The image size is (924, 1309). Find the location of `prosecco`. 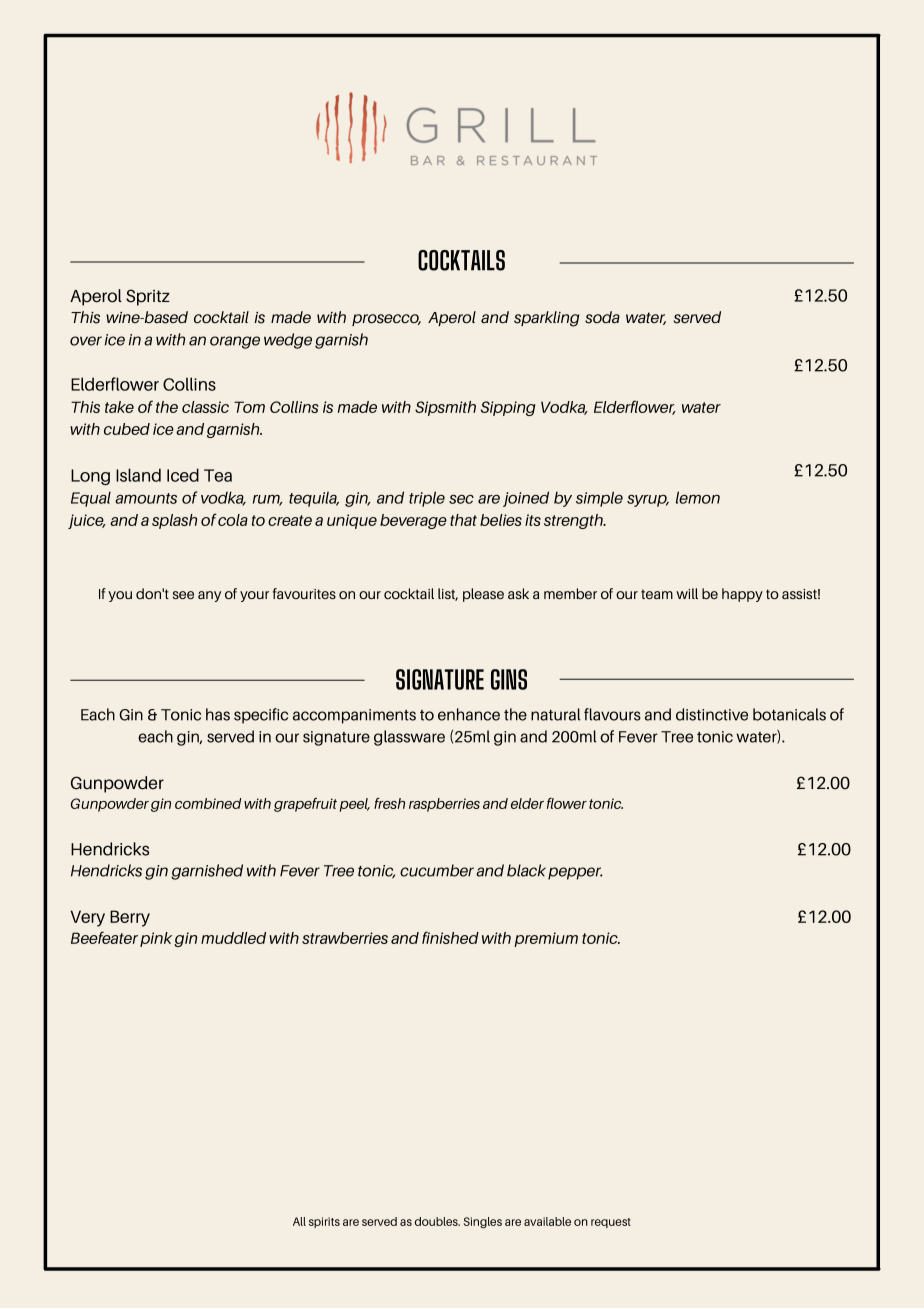

prosecco is located at coordinates (386, 320).
